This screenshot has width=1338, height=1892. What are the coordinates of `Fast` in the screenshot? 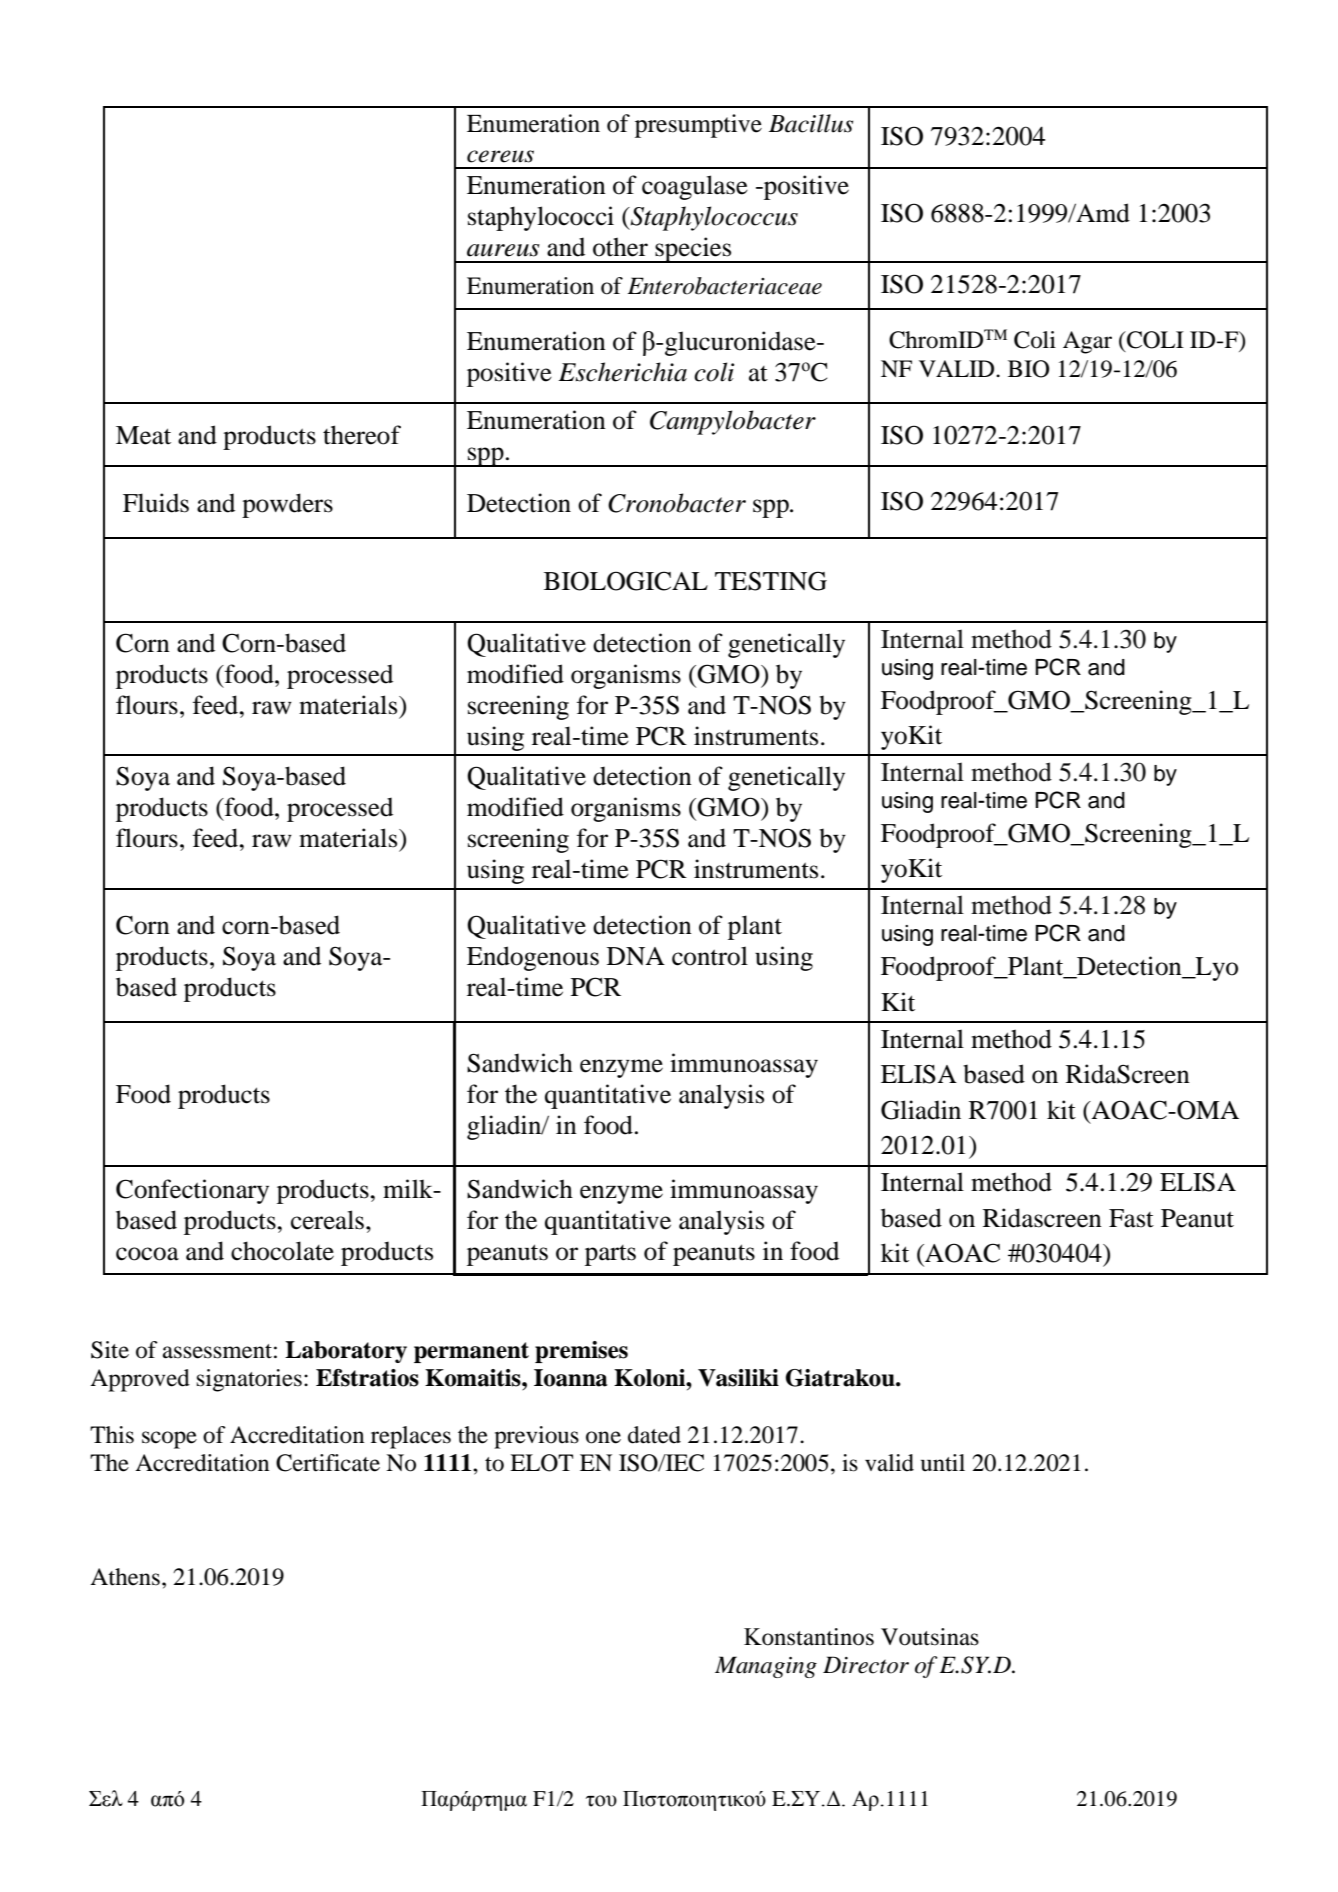 It's located at (1131, 1218).
